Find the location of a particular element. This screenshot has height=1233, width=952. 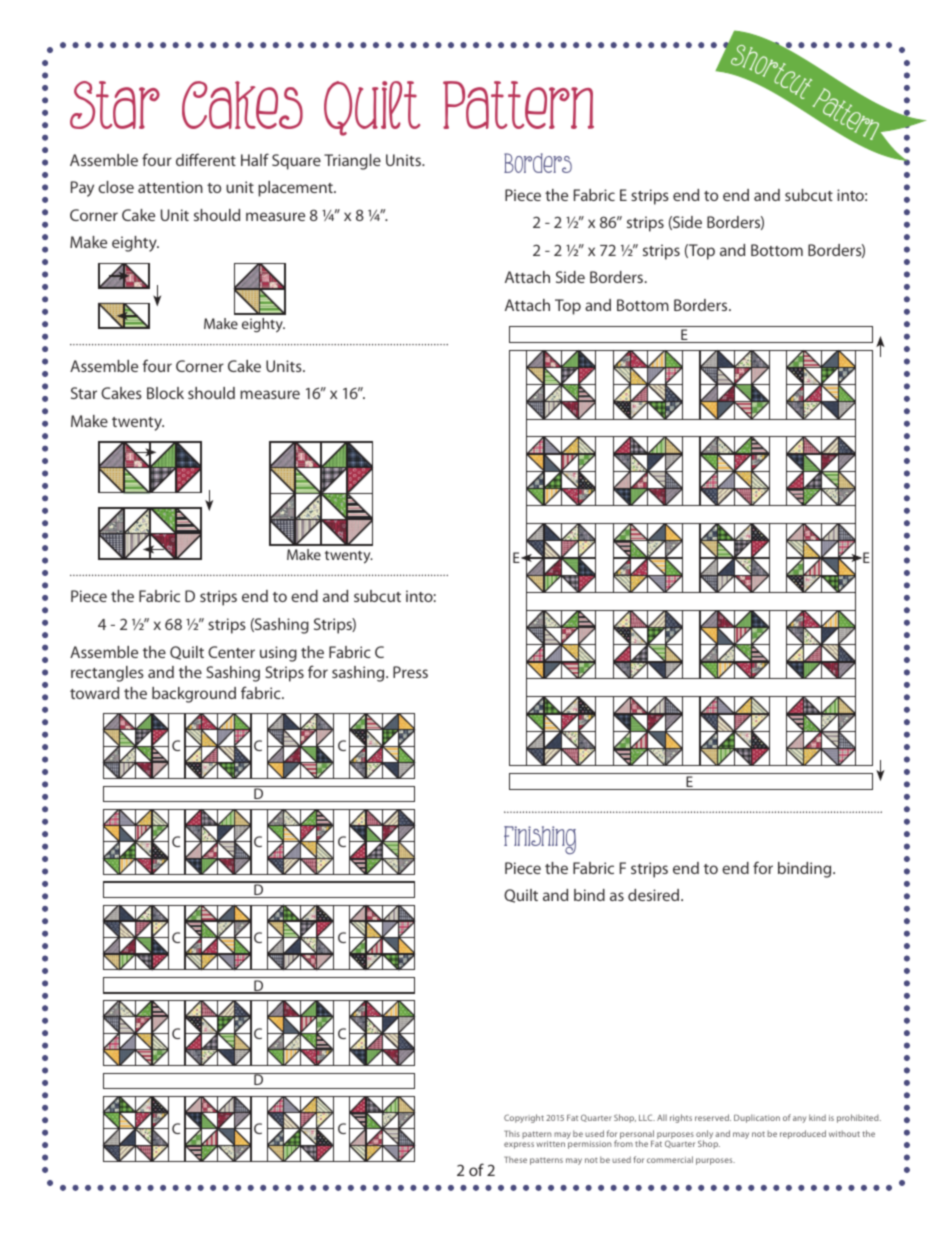

Block is located at coordinates (165, 393).
